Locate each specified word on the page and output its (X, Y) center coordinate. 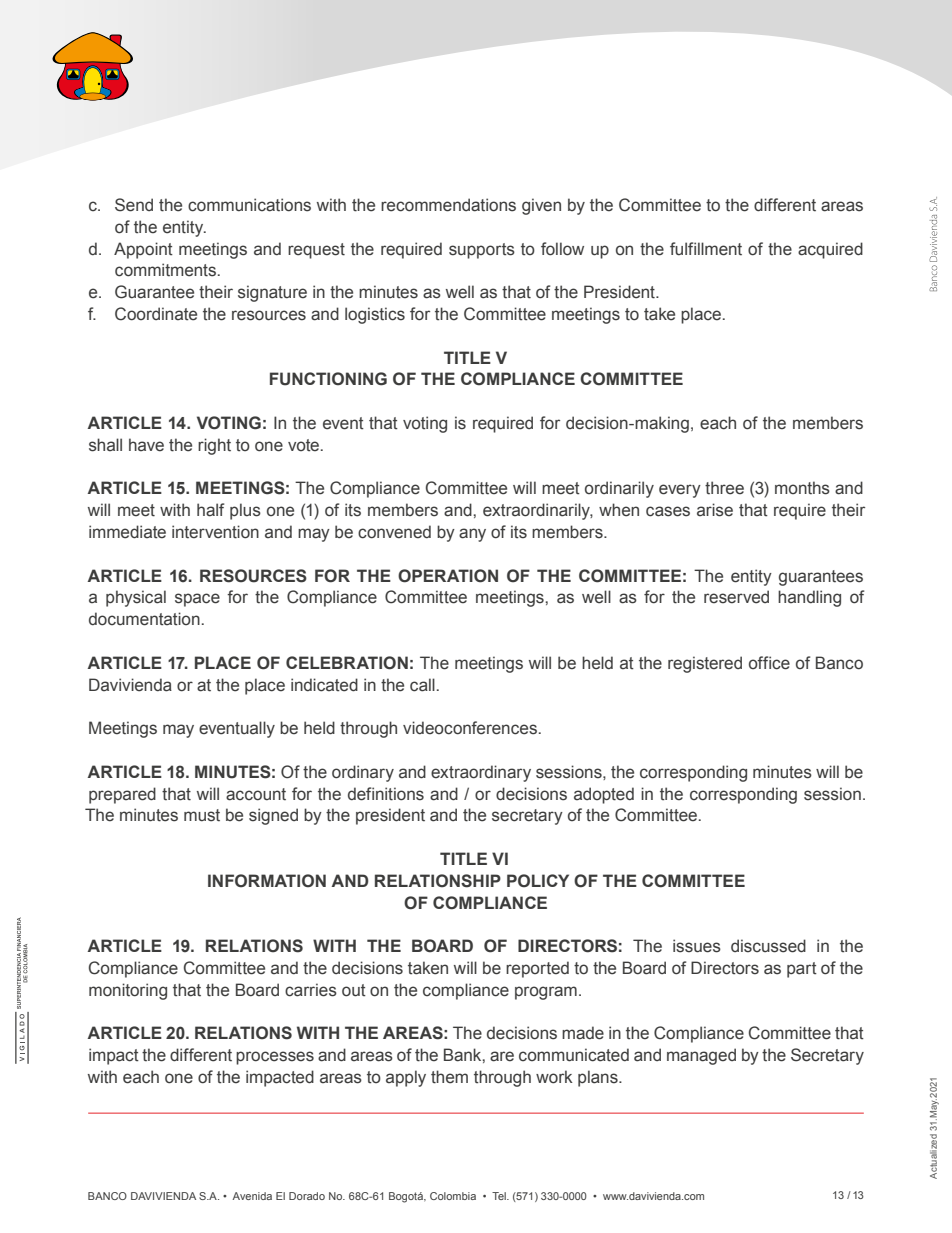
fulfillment (706, 249)
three (724, 488)
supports (482, 251)
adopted (604, 795)
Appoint (143, 250)
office (769, 663)
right (214, 446)
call (422, 685)
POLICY (538, 881)
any (472, 535)
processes (275, 1058)
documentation (144, 619)
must (202, 815)
